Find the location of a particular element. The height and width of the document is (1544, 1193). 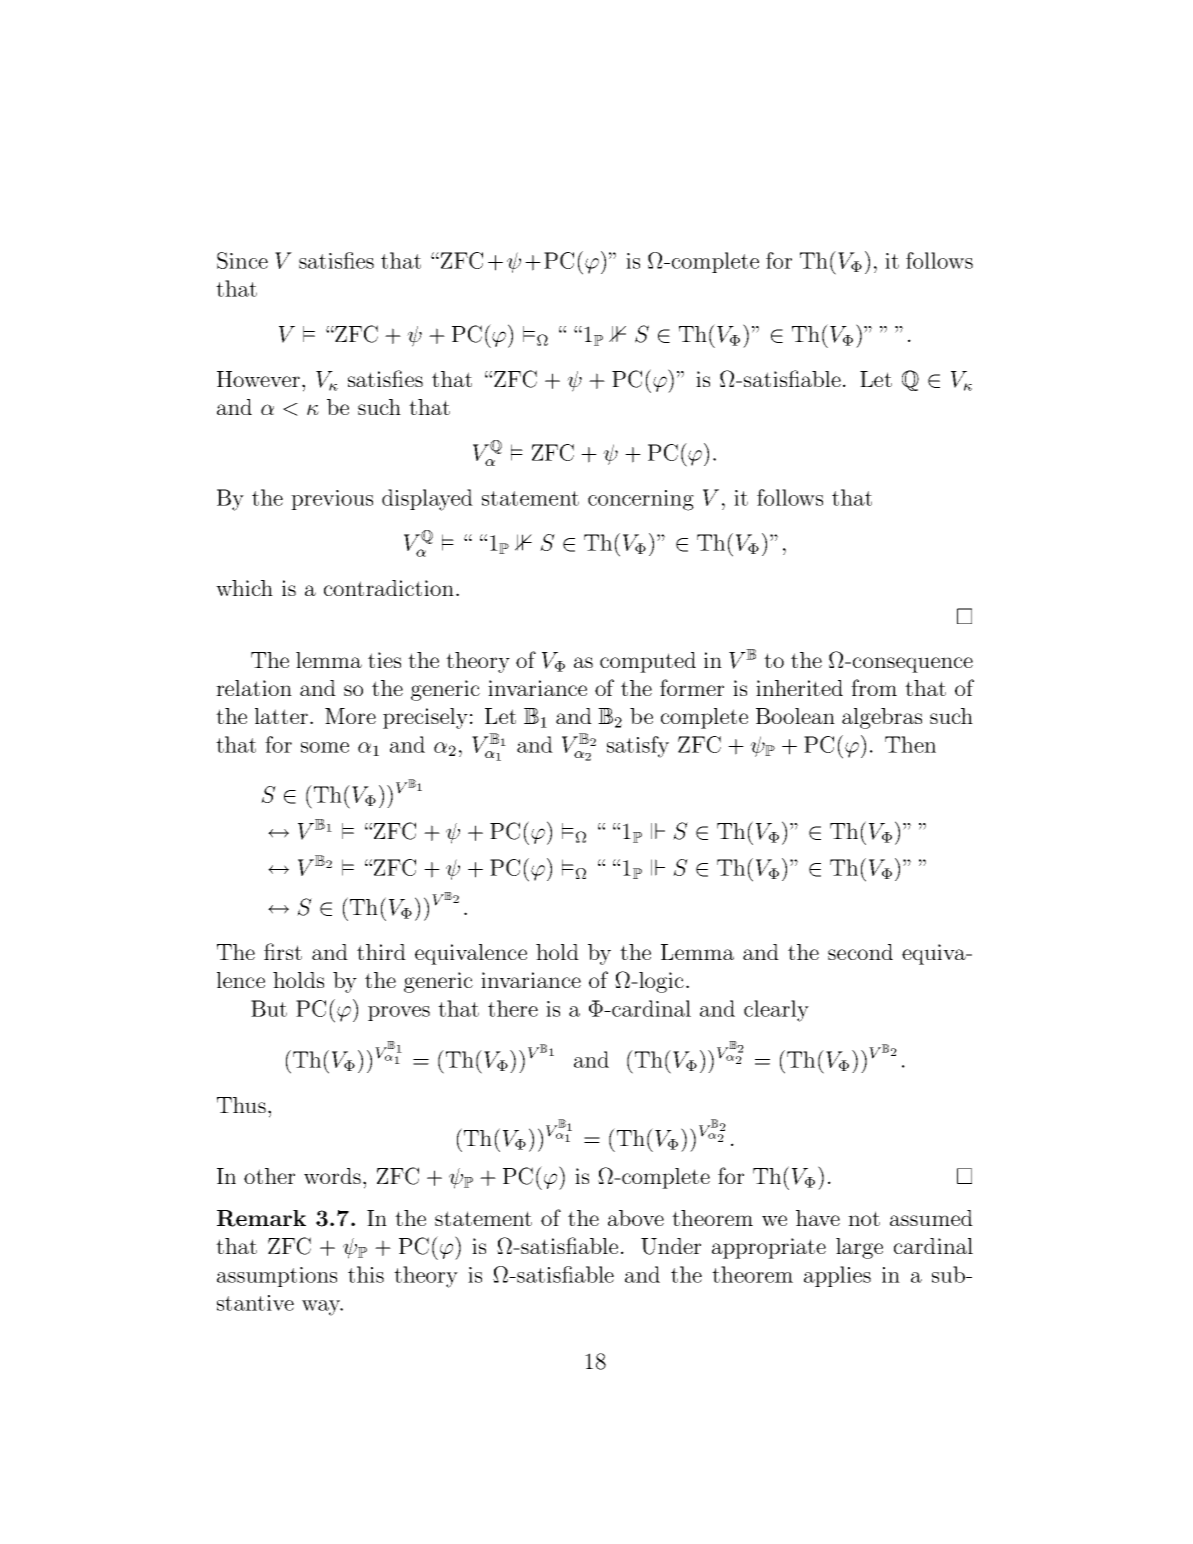

Since is located at coordinates (242, 260).
